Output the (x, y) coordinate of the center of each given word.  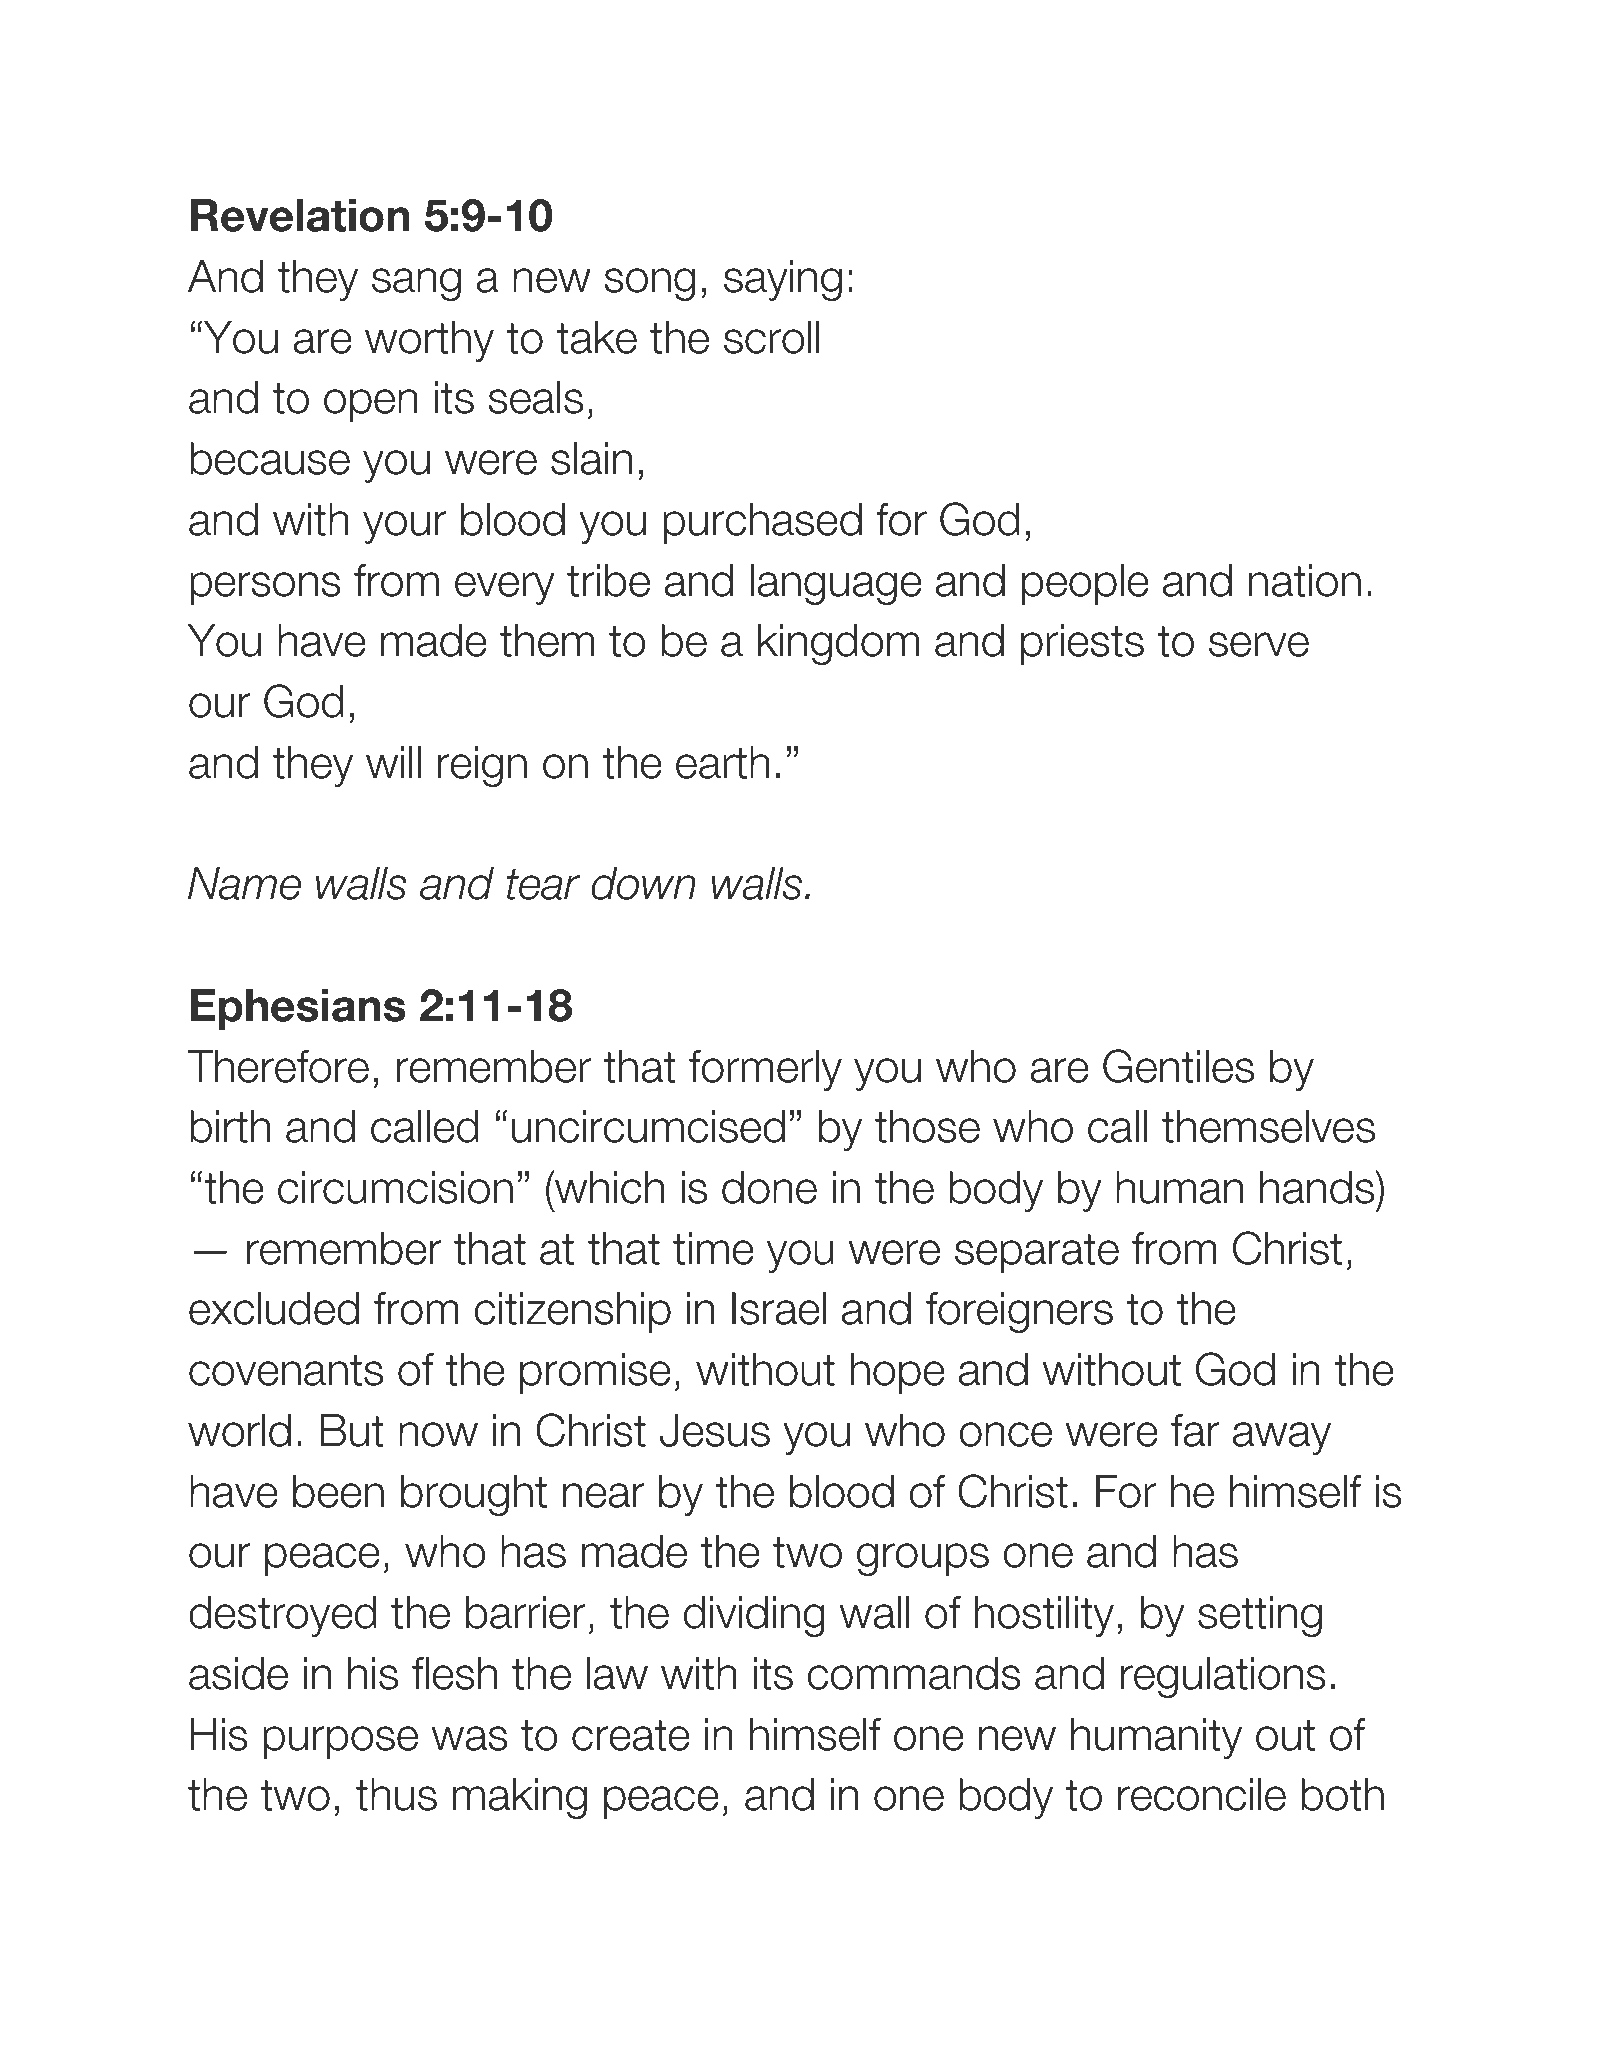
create (631, 1735)
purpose (340, 1742)
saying (783, 280)
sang (416, 284)
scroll (772, 337)
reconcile (1202, 1794)
